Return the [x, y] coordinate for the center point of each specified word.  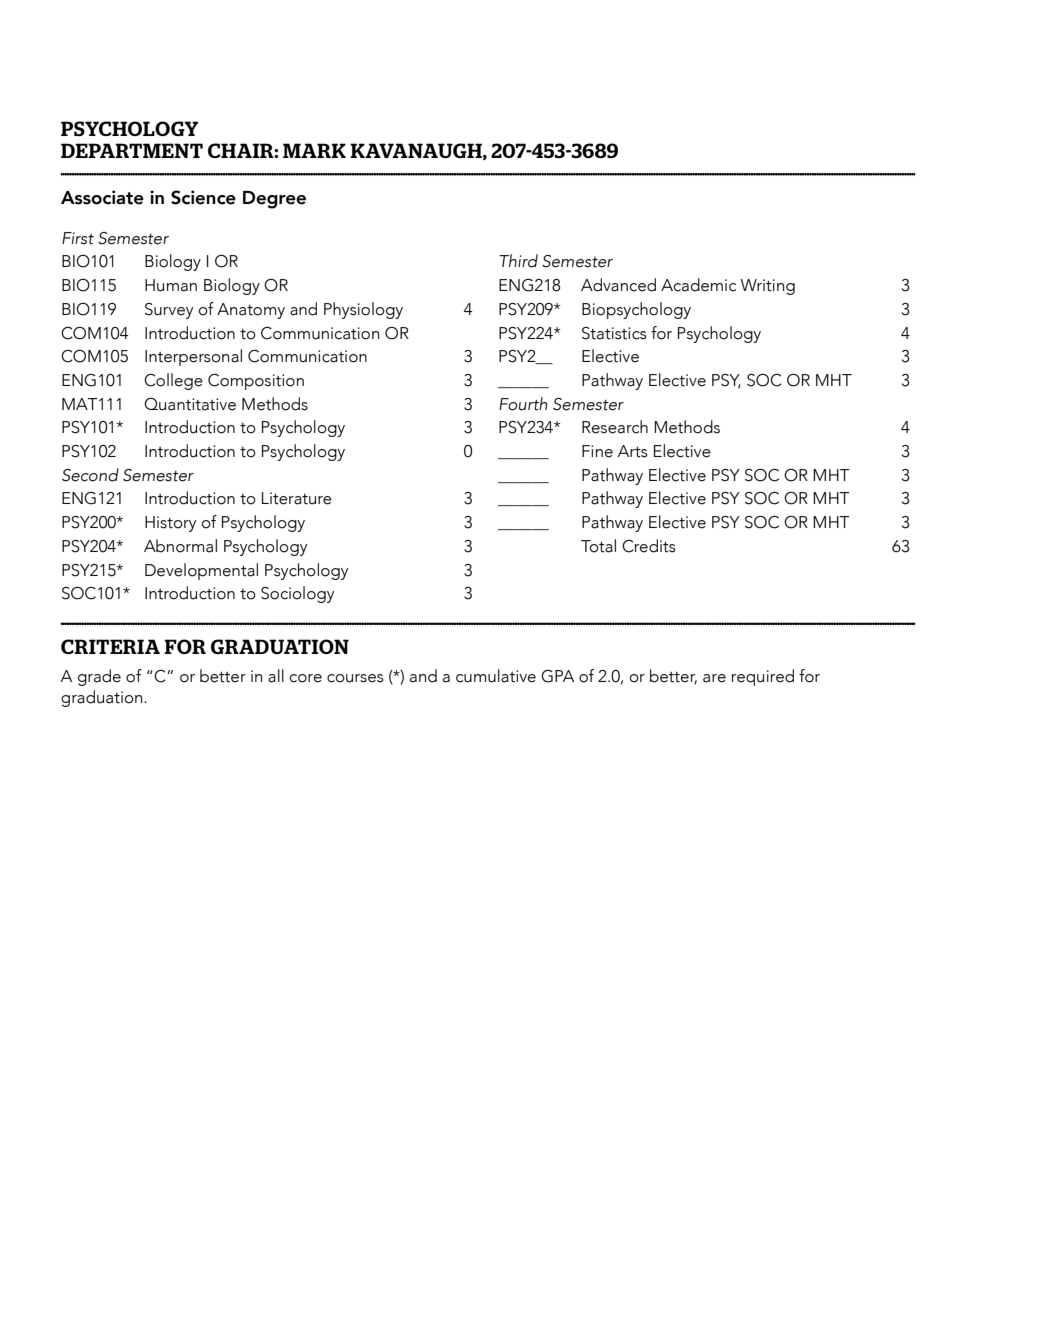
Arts [633, 451]
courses [355, 678]
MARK [314, 150]
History [171, 524]
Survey [169, 311]
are [714, 678]
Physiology [363, 310]
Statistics [614, 333]
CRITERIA [110, 646]
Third [518, 261]
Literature [297, 498]
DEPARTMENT [132, 150]
